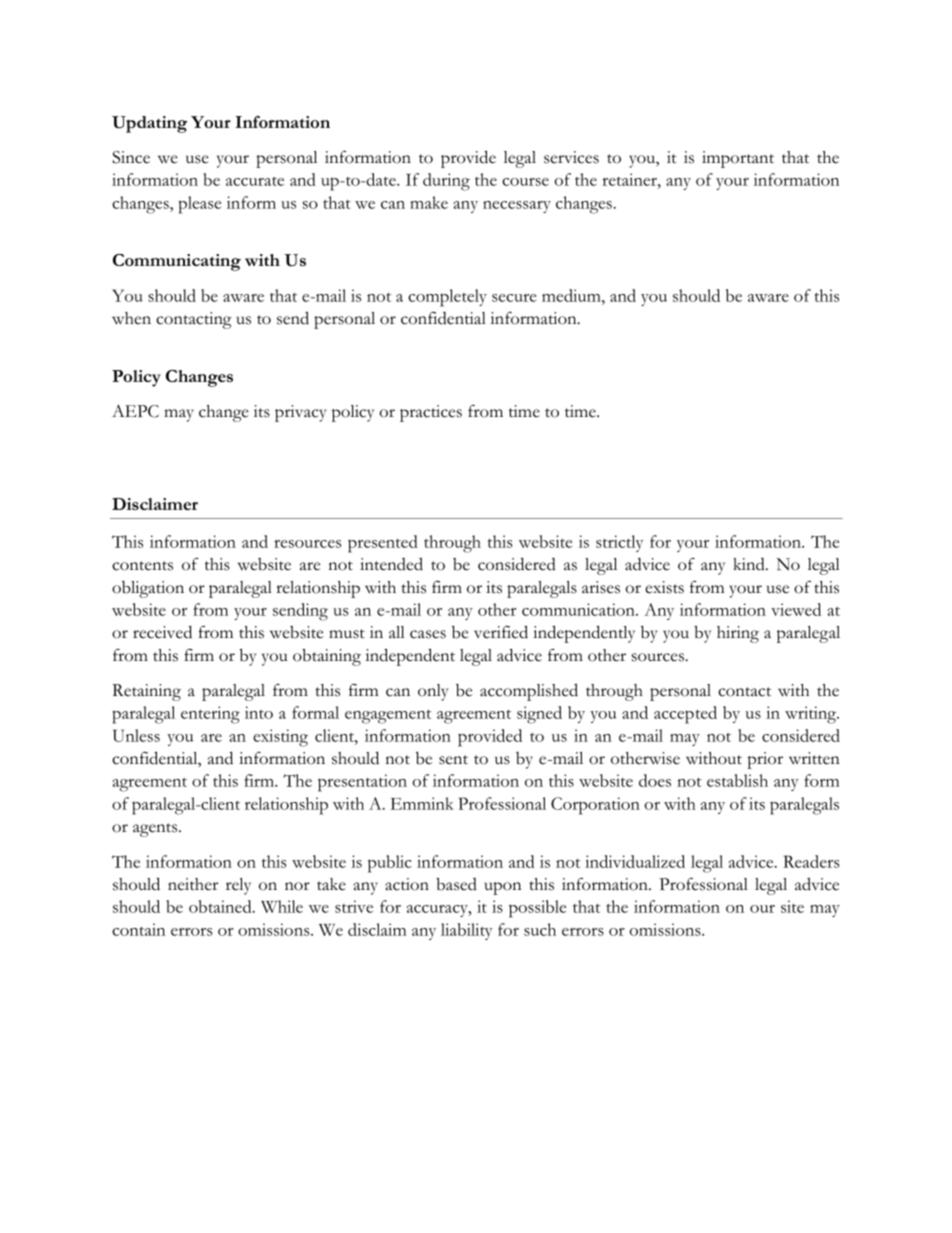 This screenshot has height=1233, width=952. Describe the element at coordinates (738, 159) in the screenshot. I see `important` at that location.
